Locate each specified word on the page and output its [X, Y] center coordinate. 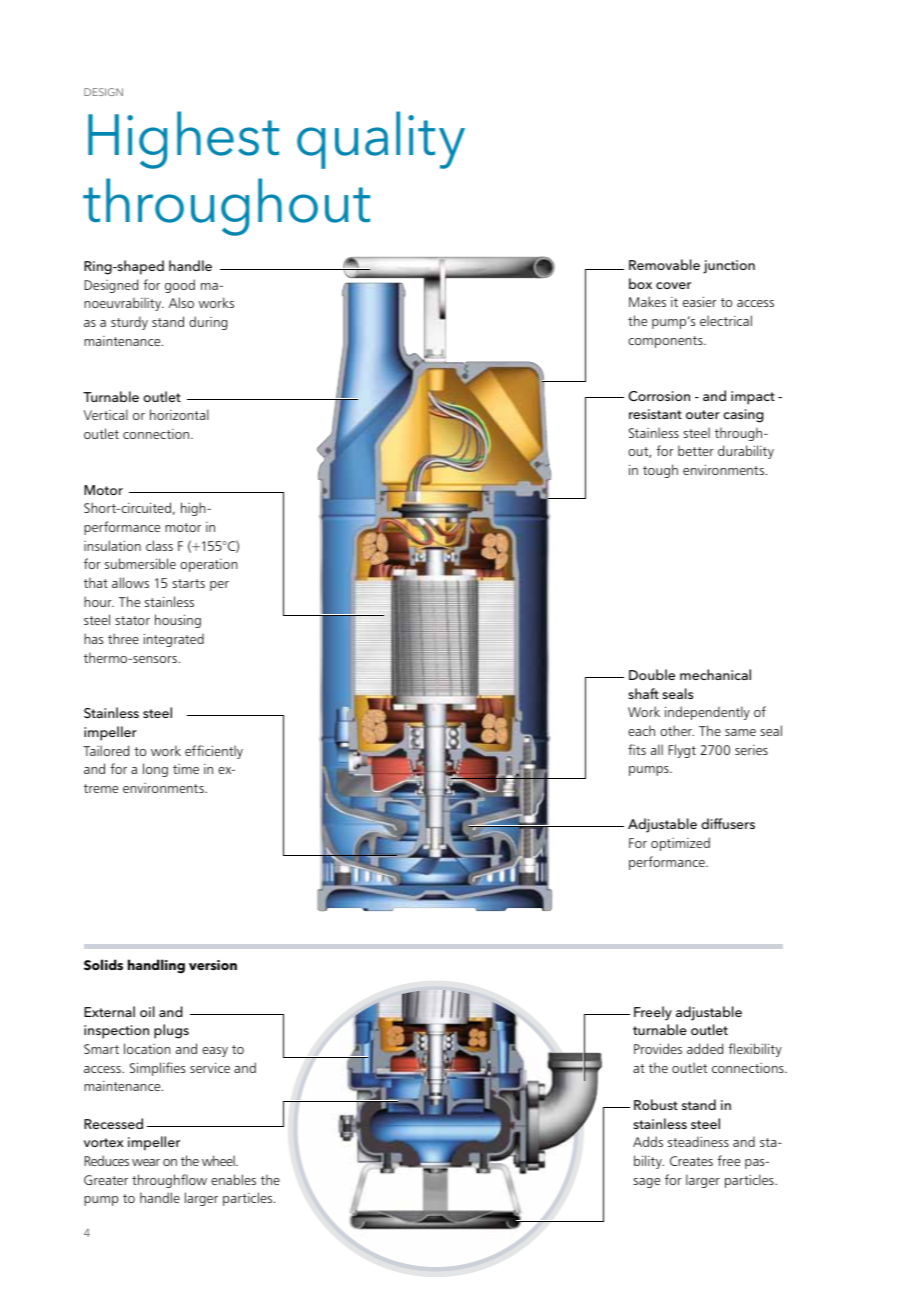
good [180, 286]
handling [156, 966]
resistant [655, 414]
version [213, 965]
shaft [643, 693]
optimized [680, 844]
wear [146, 1162]
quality [381, 140]
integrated [174, 640]
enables [233, 1179]
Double [652, 674]
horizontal [179, 414]
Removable [664, 264]
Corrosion [659, 396]
